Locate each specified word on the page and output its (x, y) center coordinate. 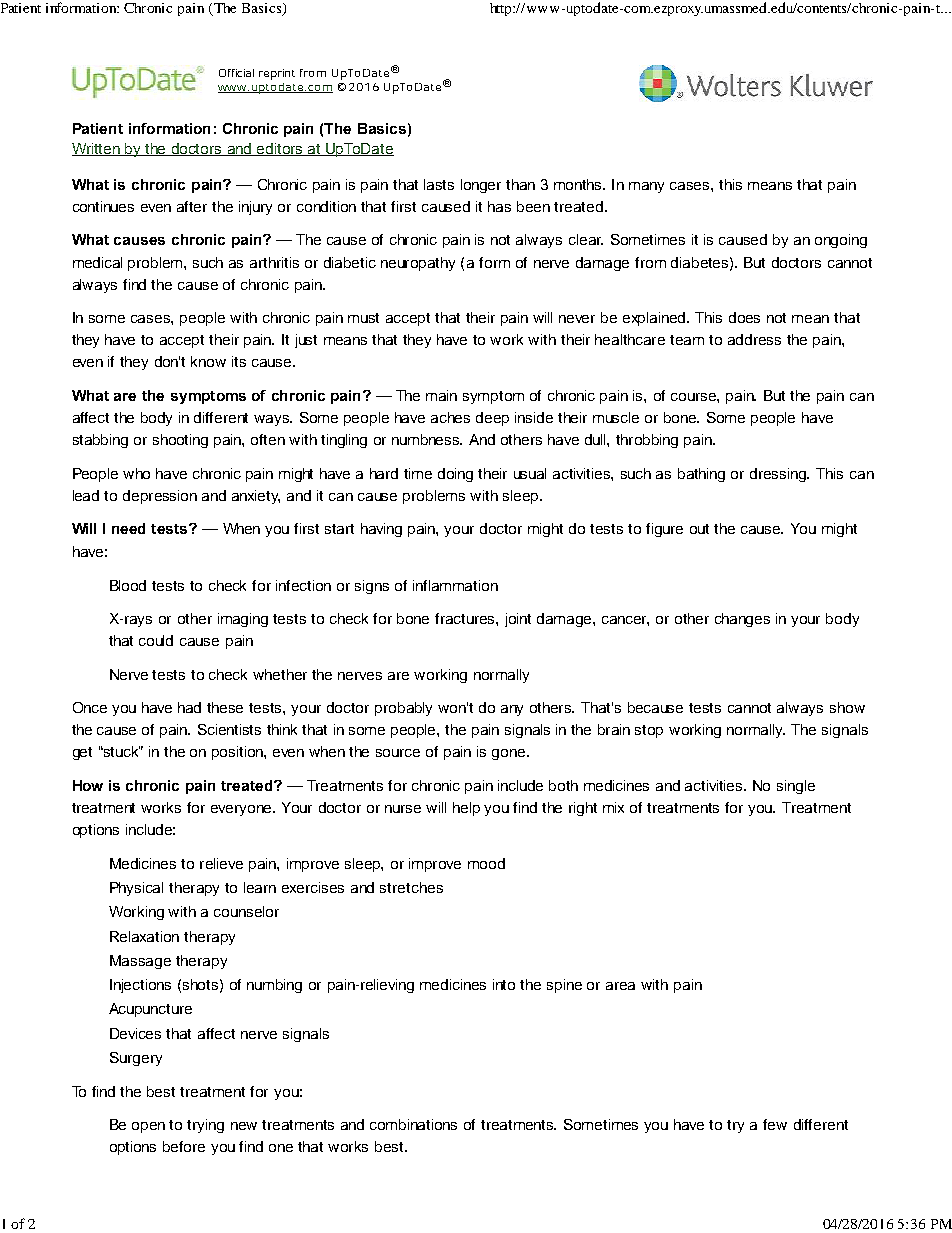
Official (236, 73)
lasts (439, 184)
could (156, 640)
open (148, 1127)
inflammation (455, 585)
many (646, 187)
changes (742, 620)
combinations (413, 1124)
